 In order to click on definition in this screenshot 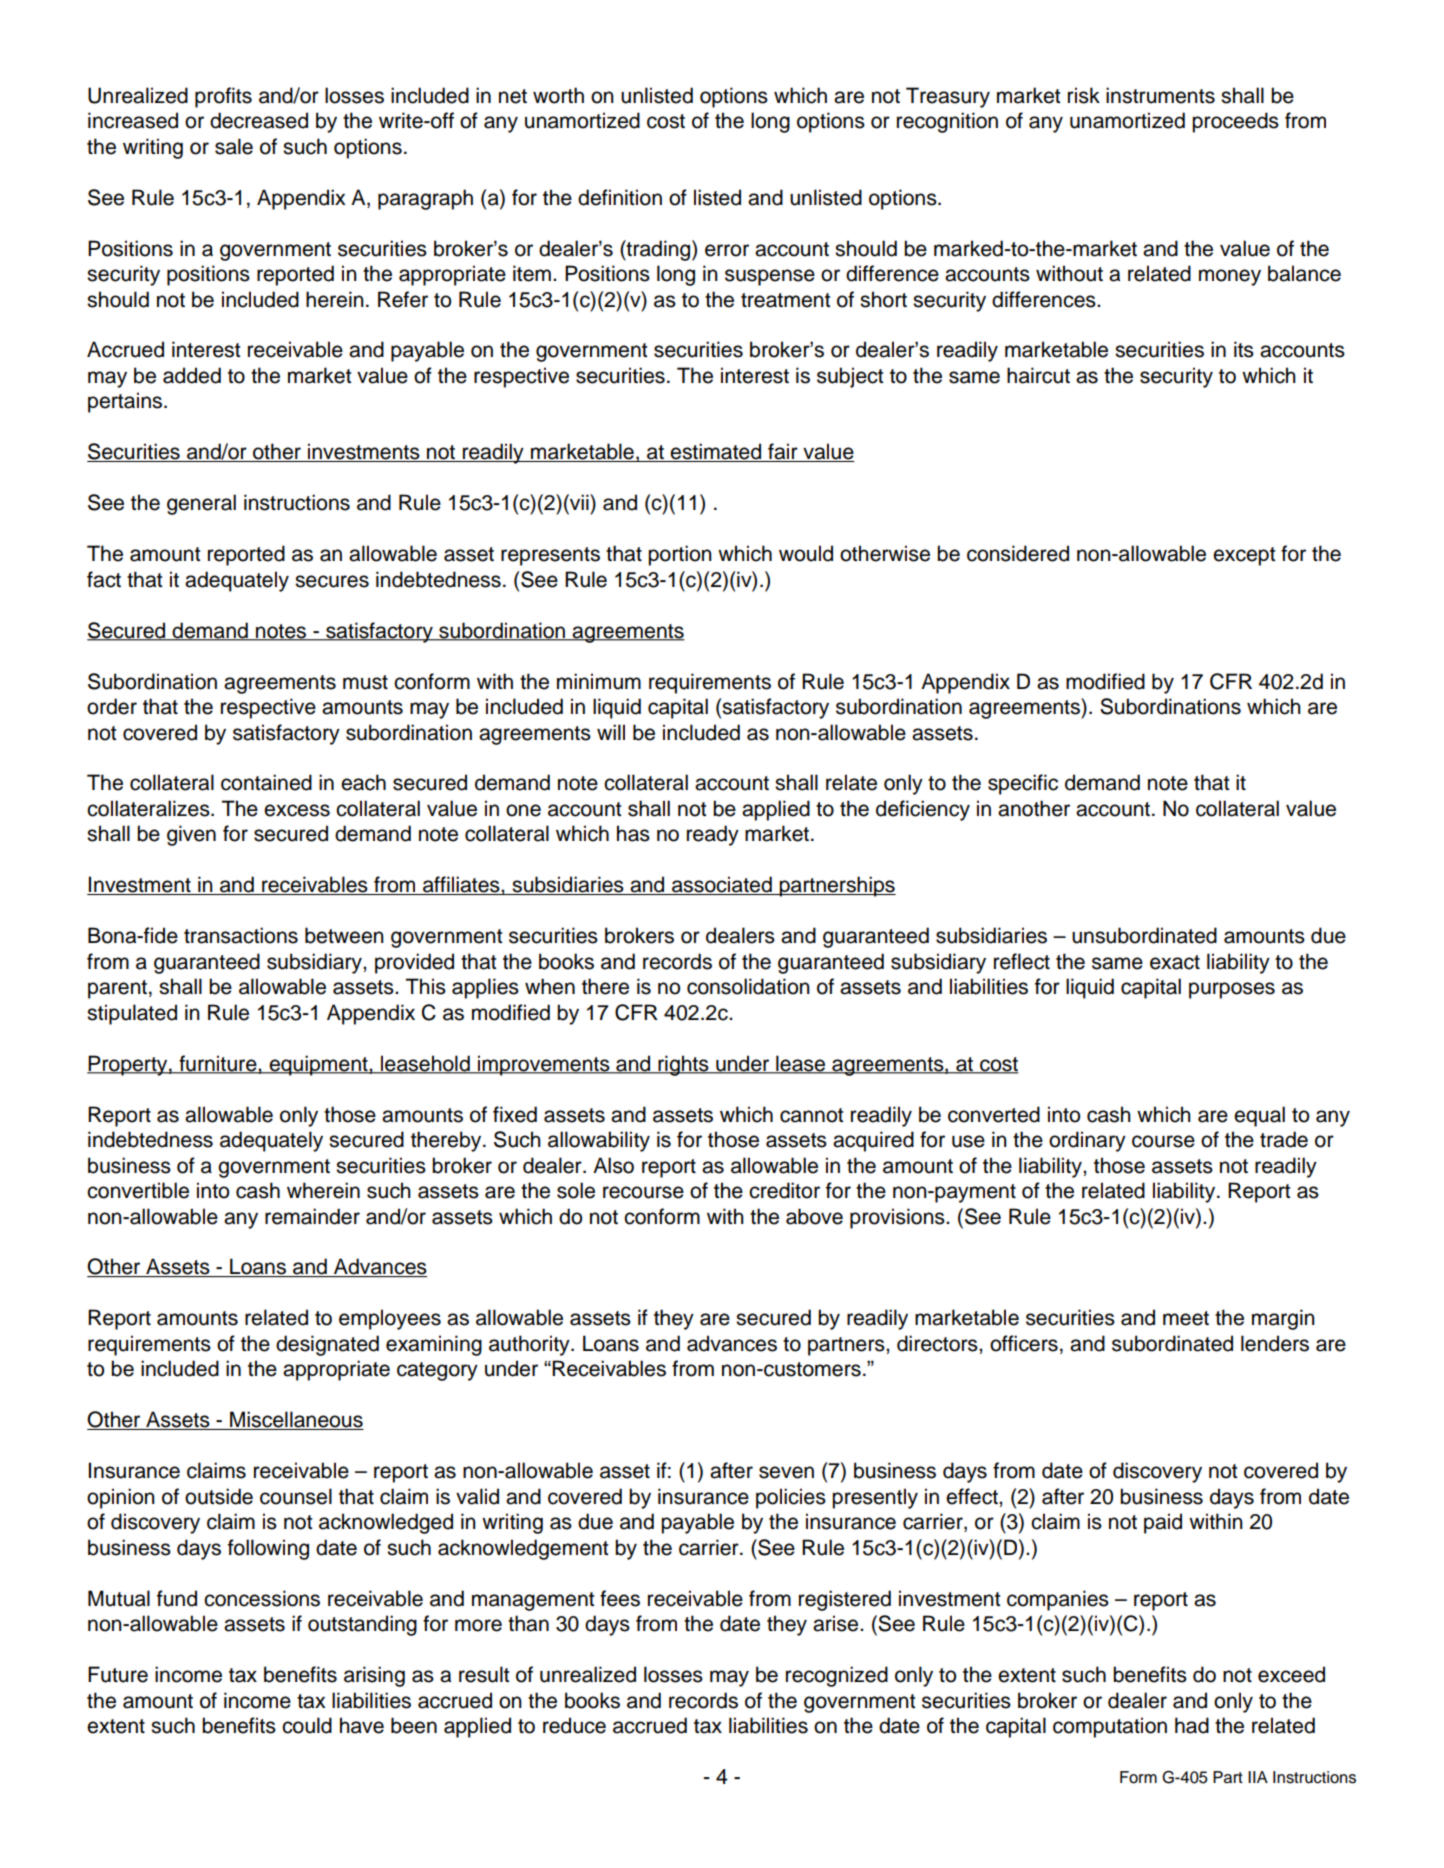, I will do `click(620, 197)`.
